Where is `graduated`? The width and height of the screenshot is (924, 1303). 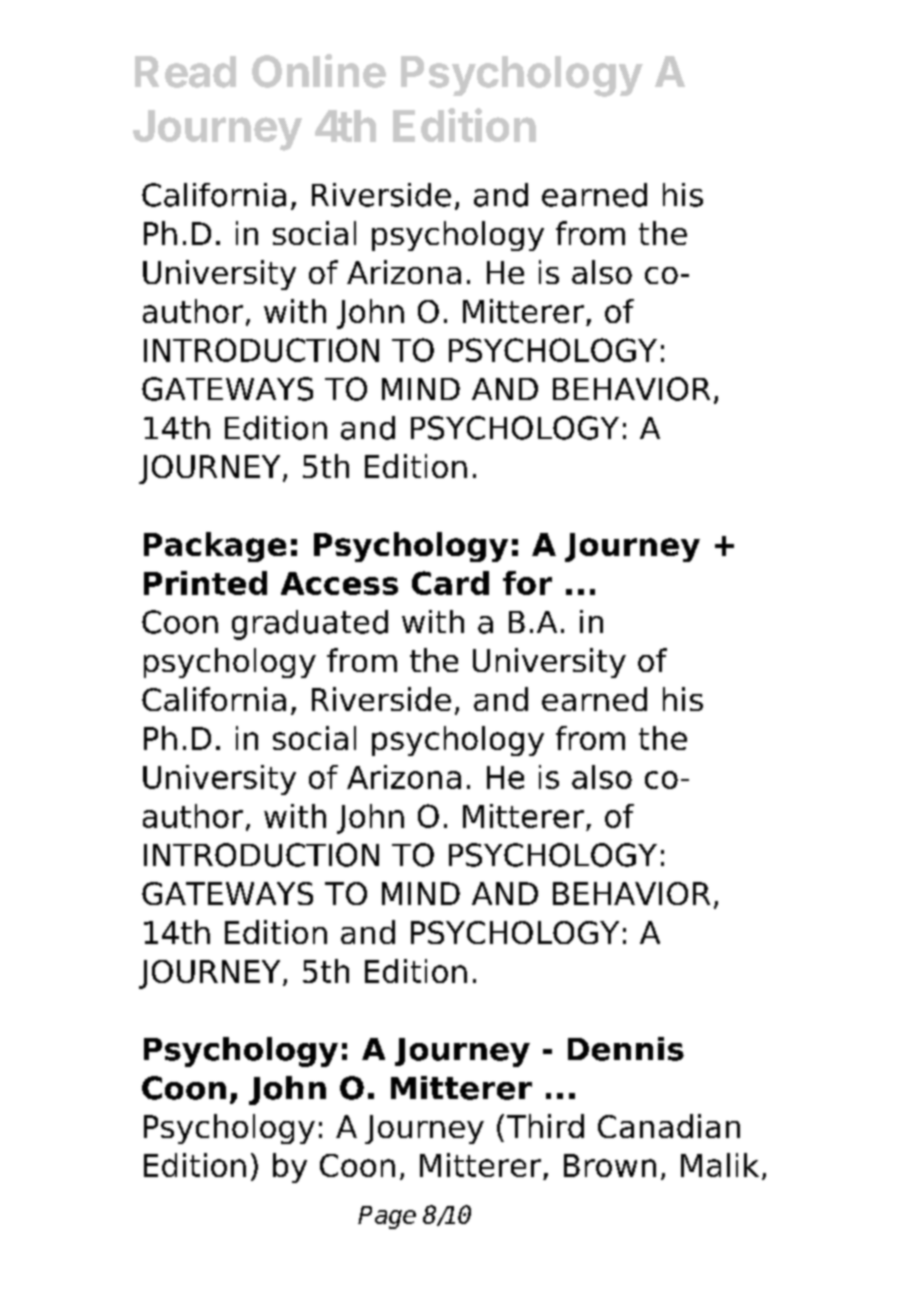 graduated is located at coordinates (310, 625).
